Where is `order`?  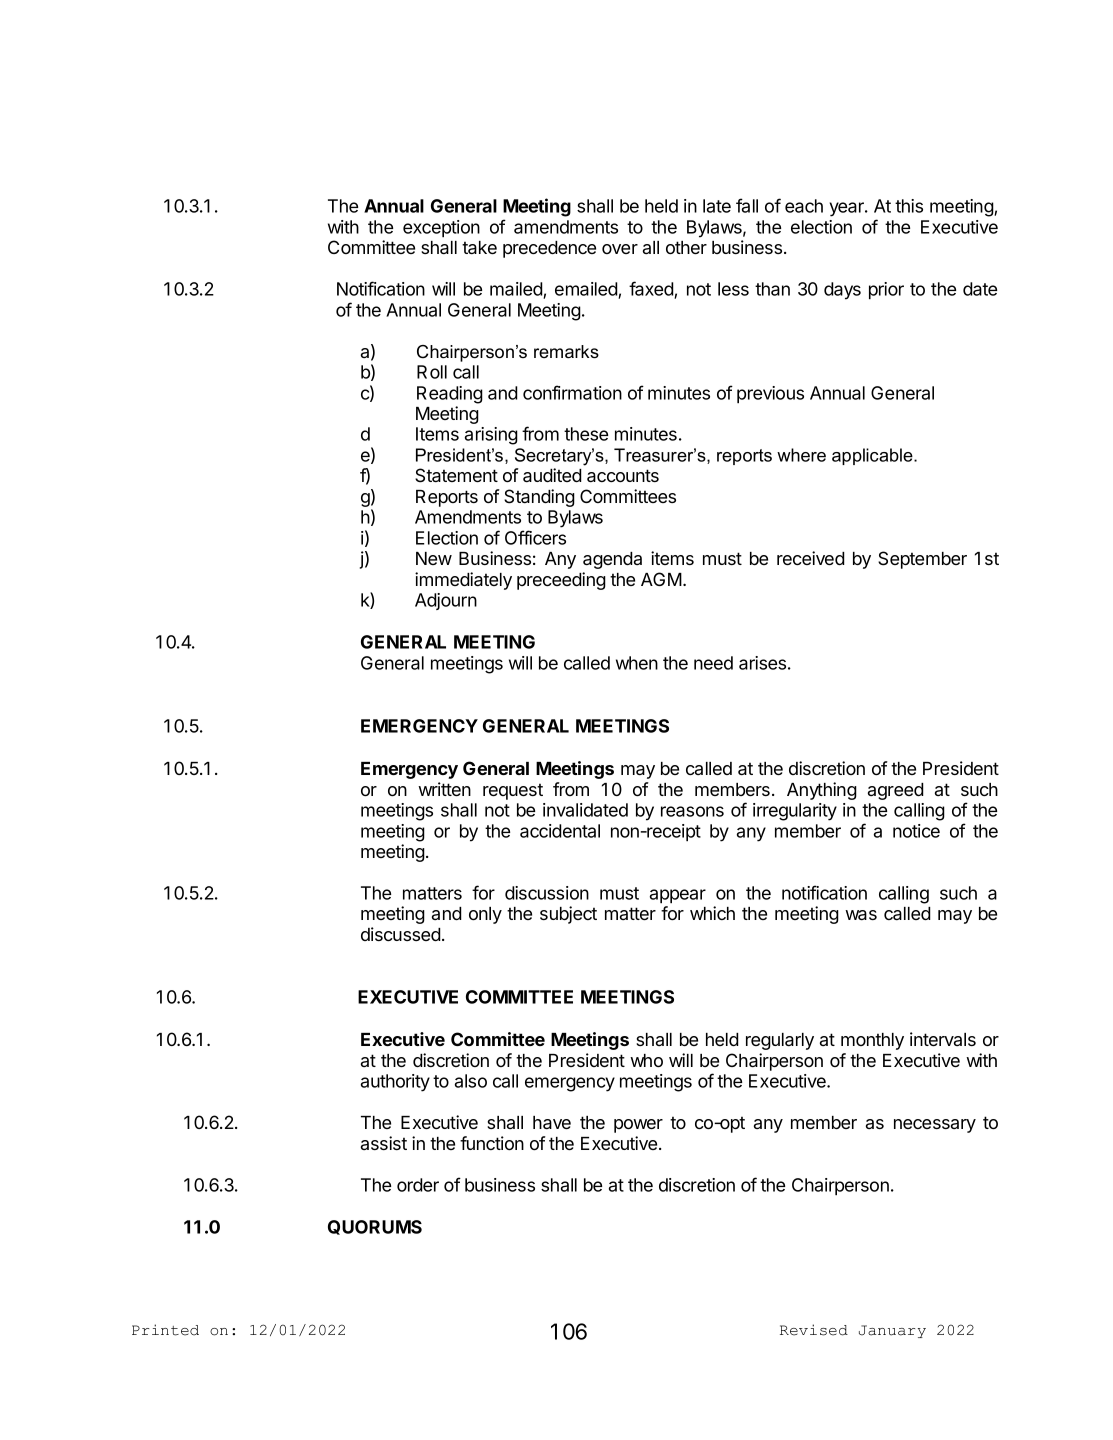 order is located at coordinates (418, 1185).
